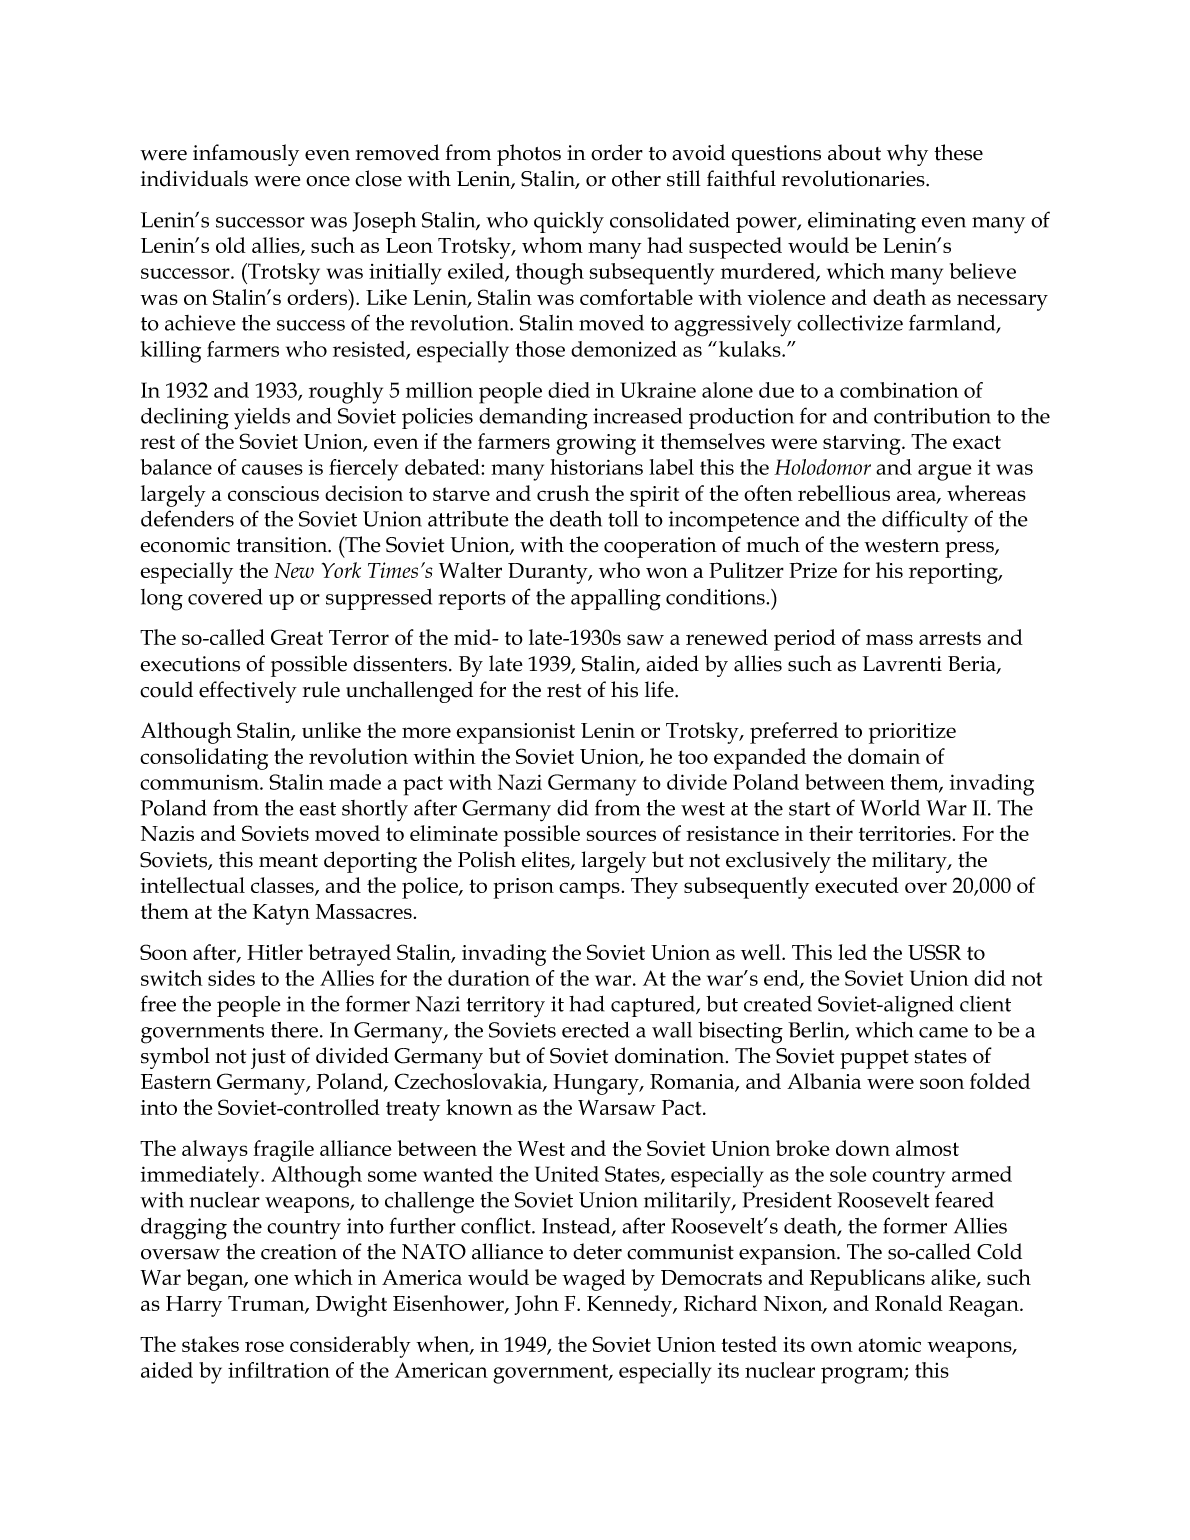 The image size is (1190, 1540). Describe the element at coordinates (246, 155) in the image. I see `infamously` at that location.
